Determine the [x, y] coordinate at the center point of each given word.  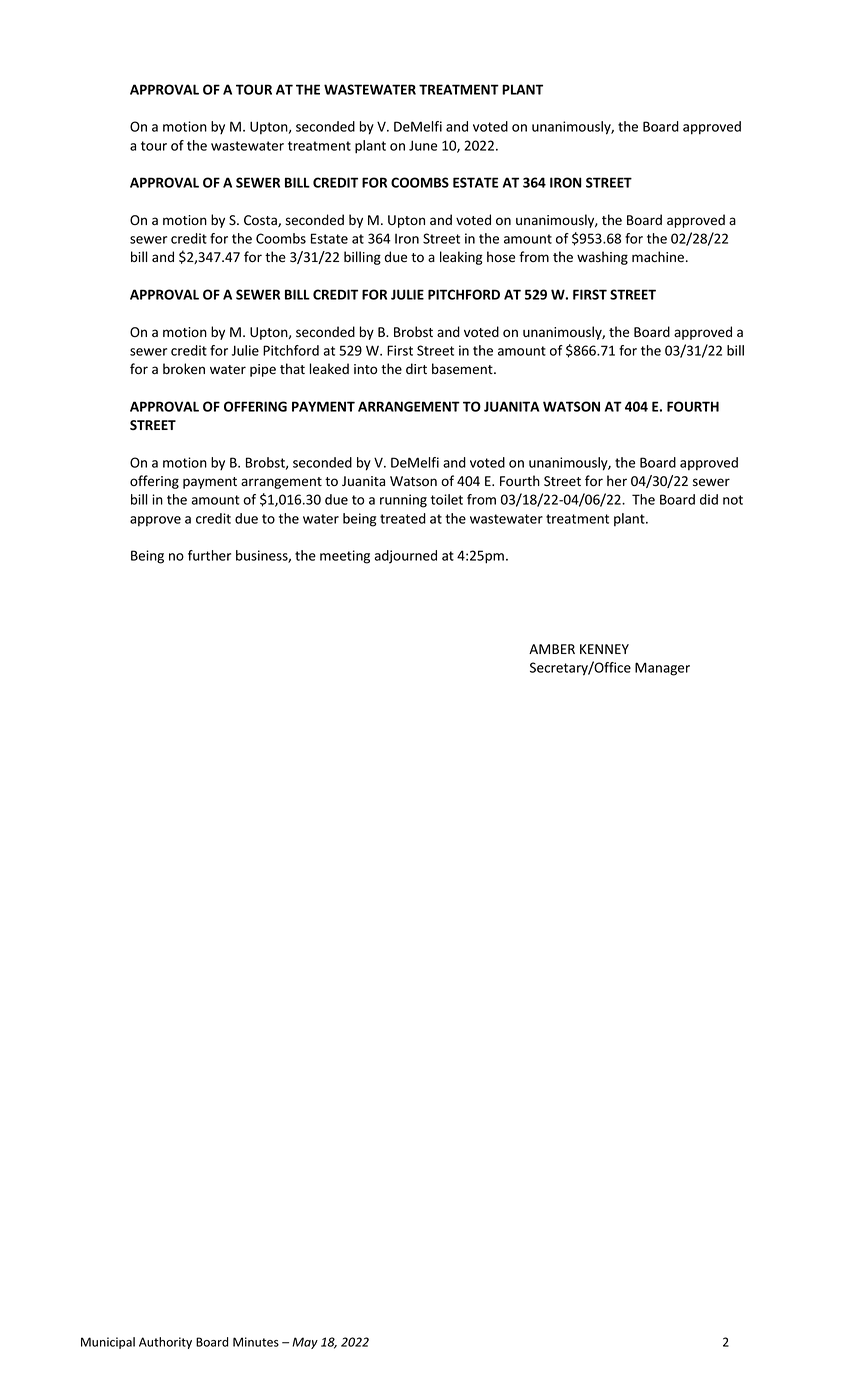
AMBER [552, 649]
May [305, 1343]
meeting [345, 557]
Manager [662, 669]
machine [658, 256]
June [423, 145]
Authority [165, 1343]
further [209, 555]
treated [403, 518]
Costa [261, 221]
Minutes [256, 1342]
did [709, 499]
